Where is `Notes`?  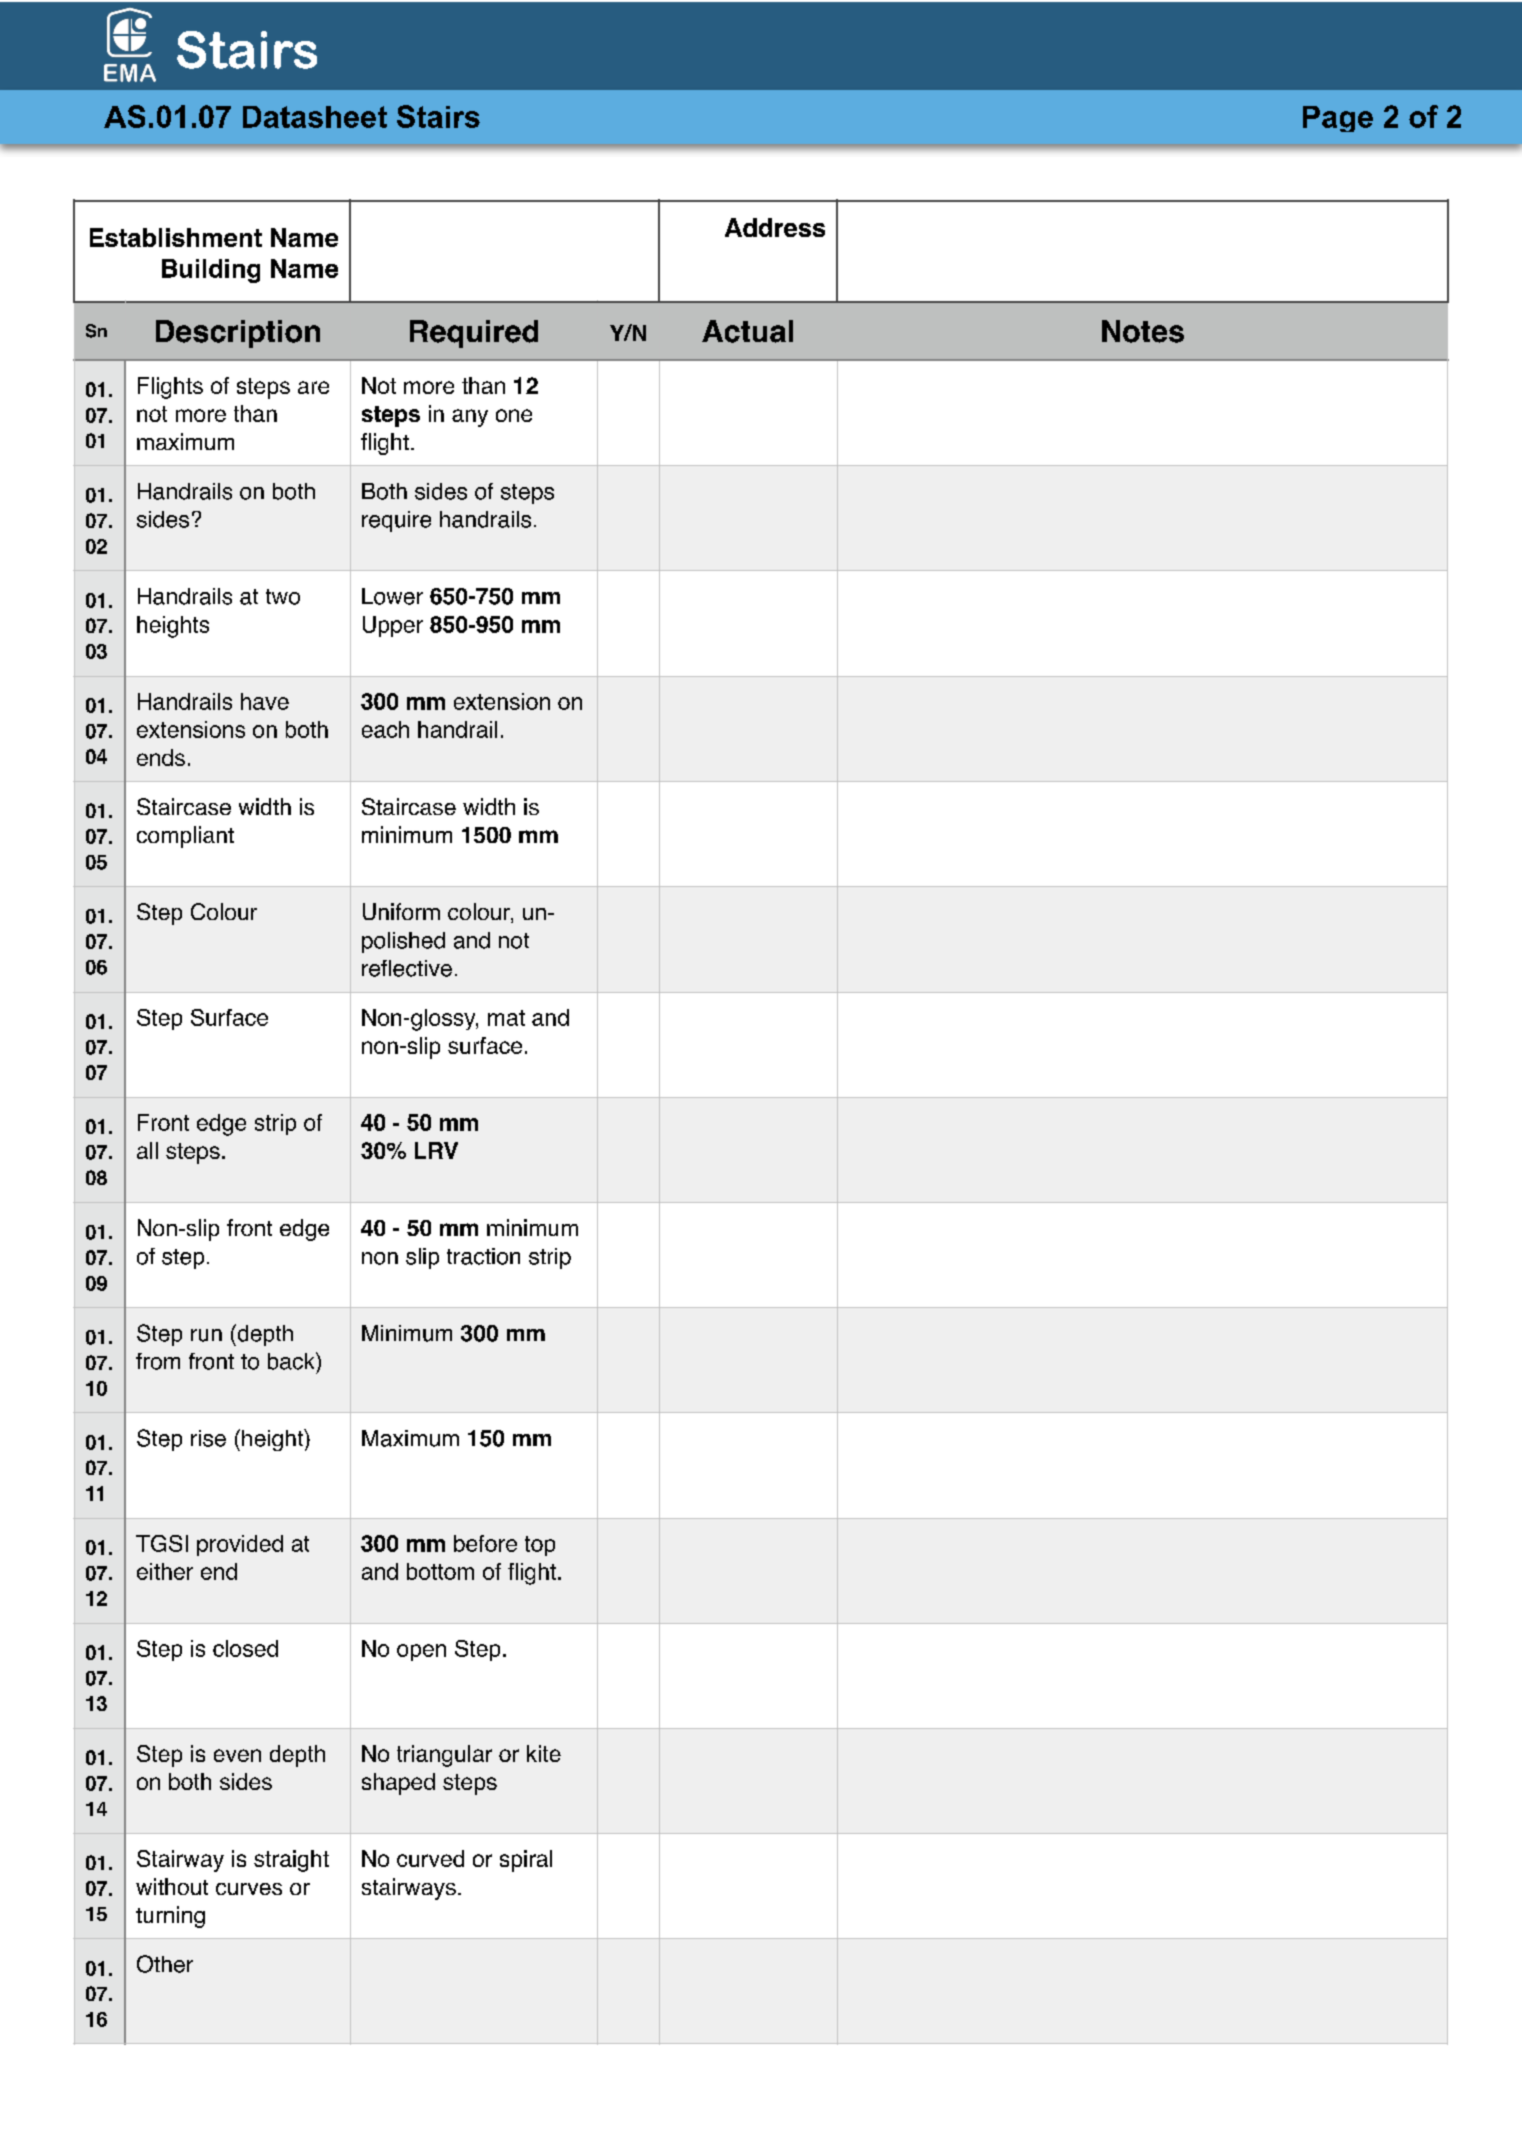
Notes is located at coordinates (1143, 331).
